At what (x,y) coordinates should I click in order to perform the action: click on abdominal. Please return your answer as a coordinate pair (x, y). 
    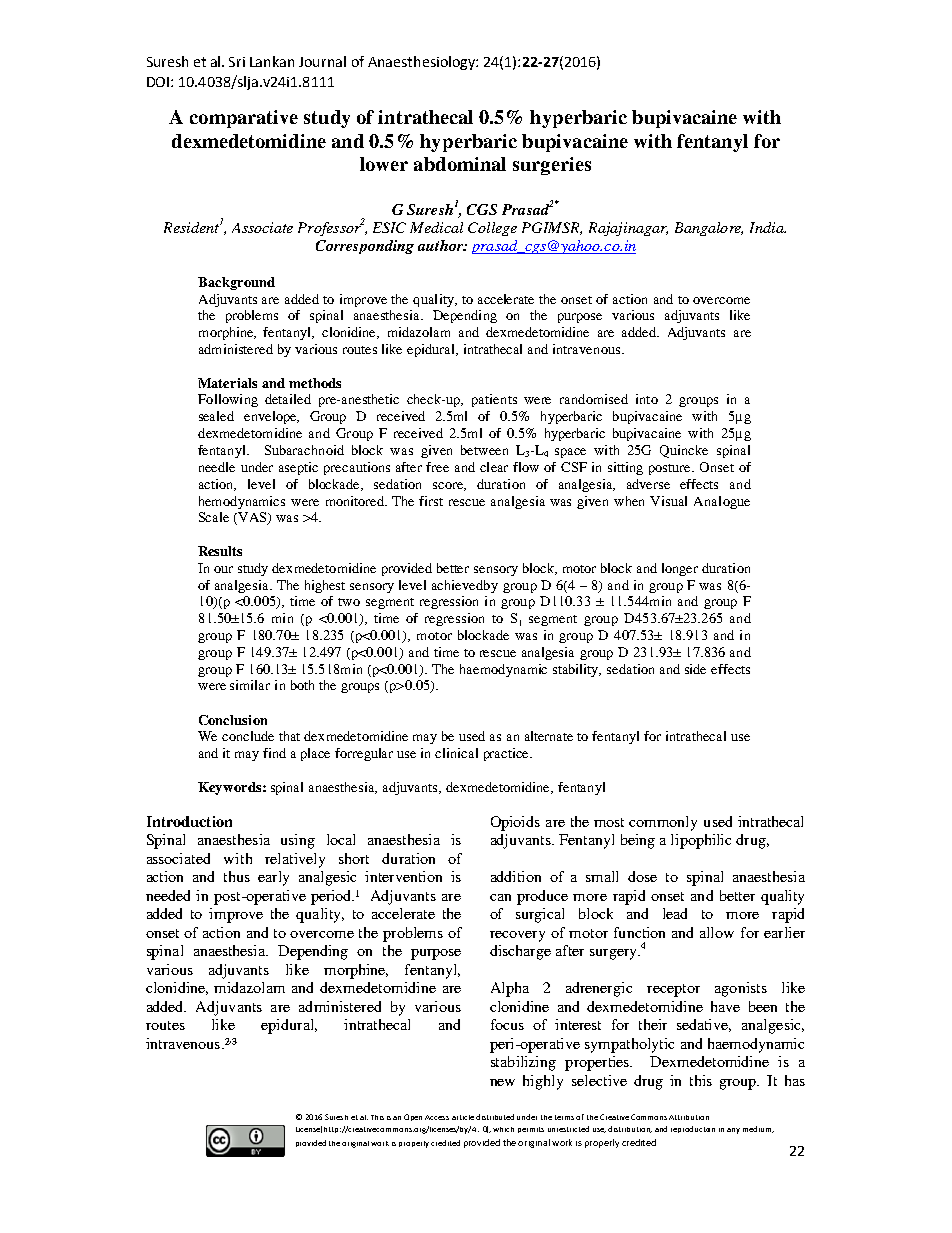
    Looking at the image, I should click on (460, 164).
